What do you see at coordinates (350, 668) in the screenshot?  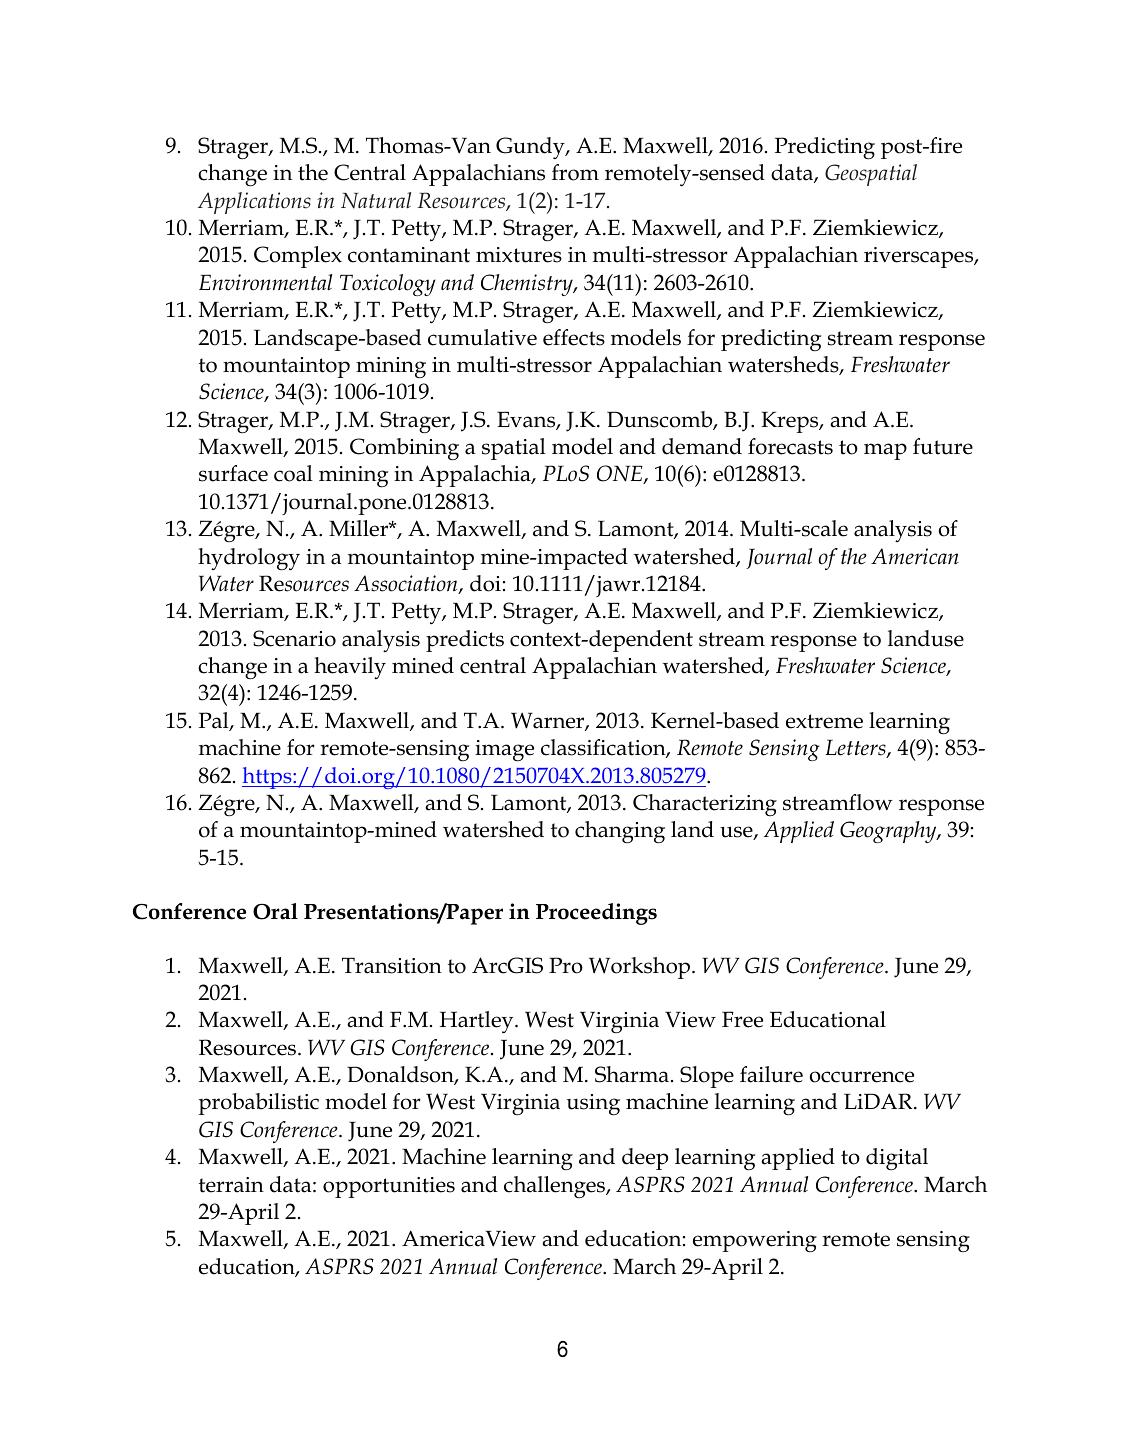 I see `heavily` at bounding box center [350, 668].
